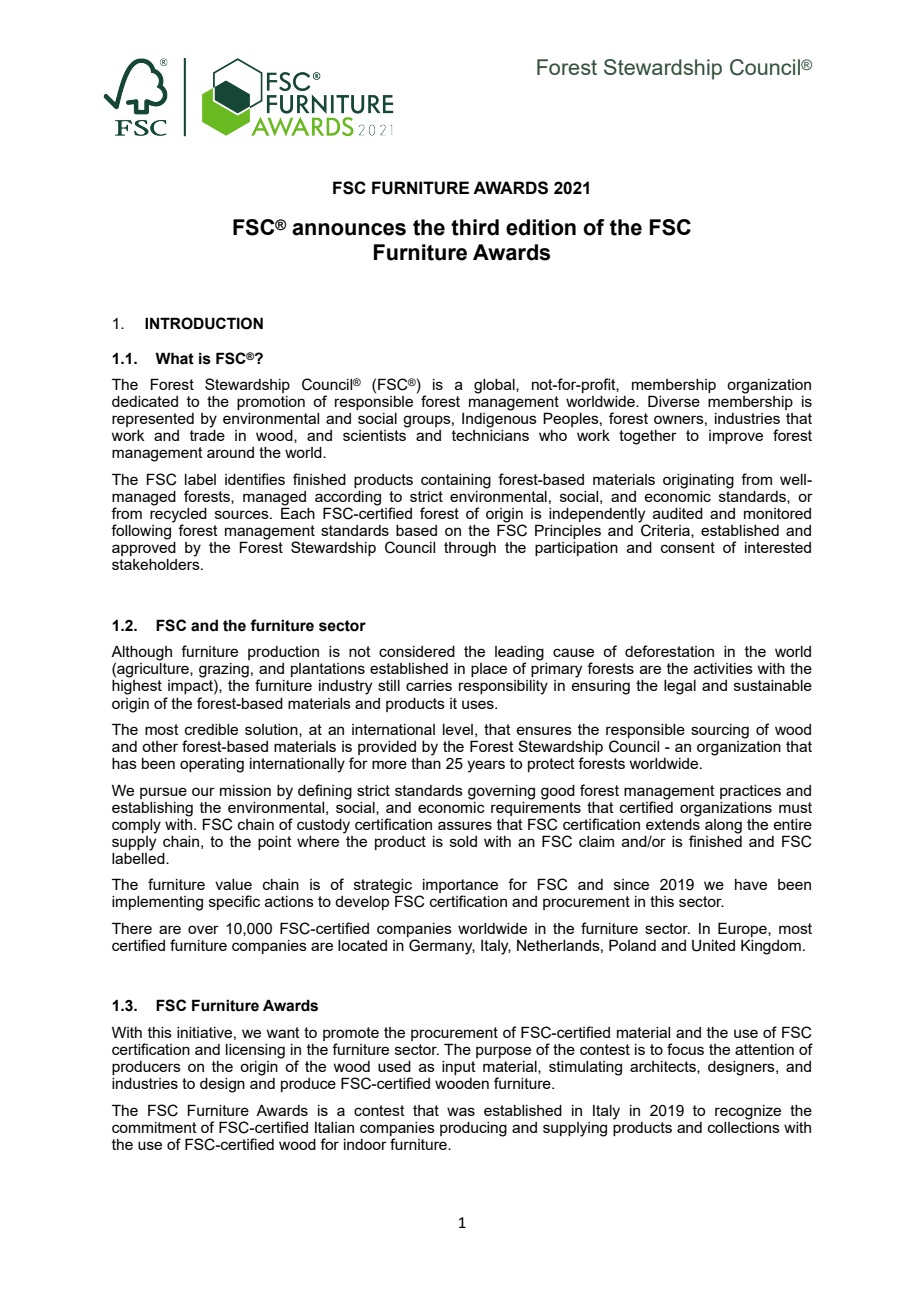 The image size is (924, 1308). Describe the element at coordinates (204, 323) in the page. I see `INTRODUCTION` at that location.
